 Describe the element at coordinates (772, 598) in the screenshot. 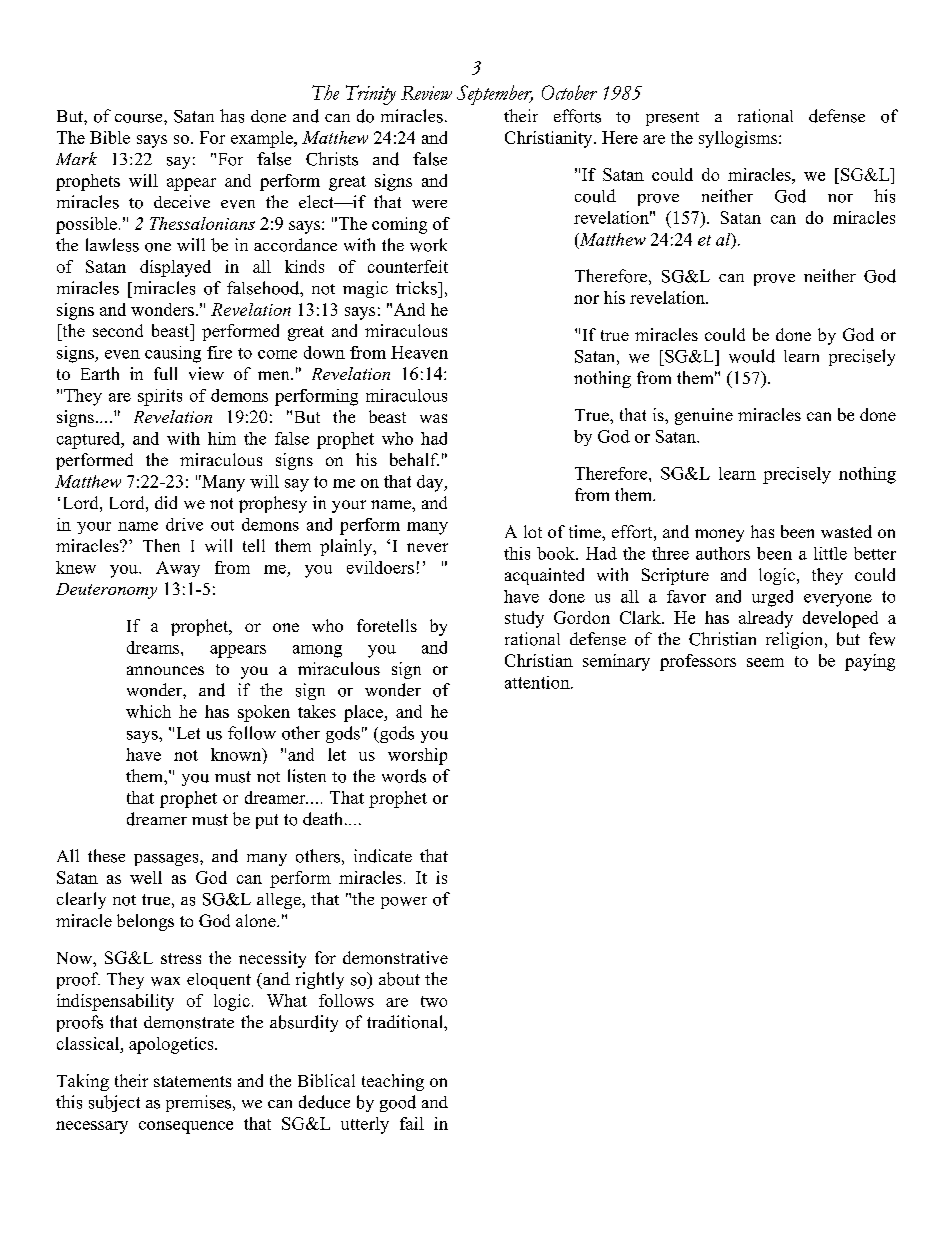

I see `urged` at that location.
